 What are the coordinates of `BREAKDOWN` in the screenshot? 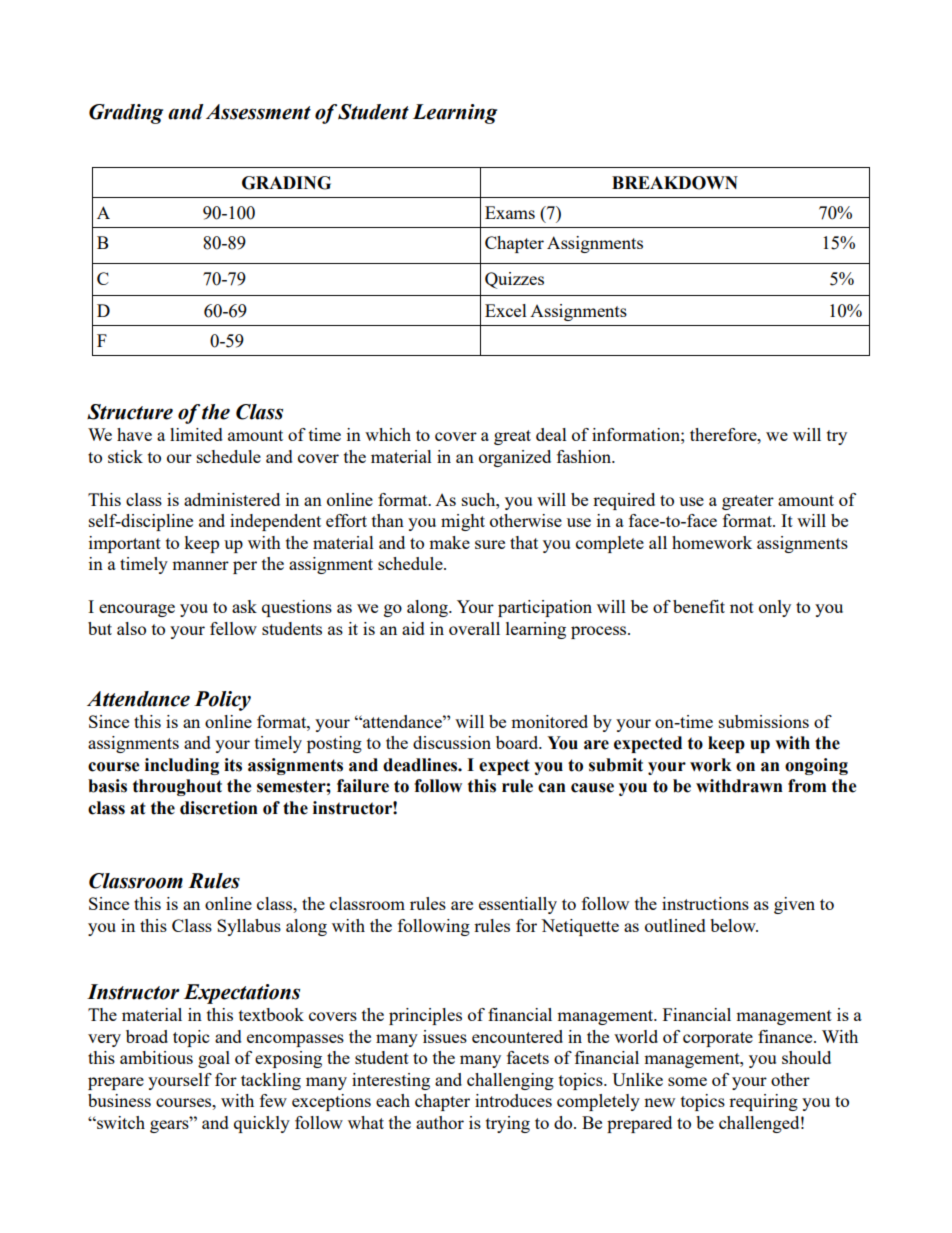 It's located at (675, 183).
